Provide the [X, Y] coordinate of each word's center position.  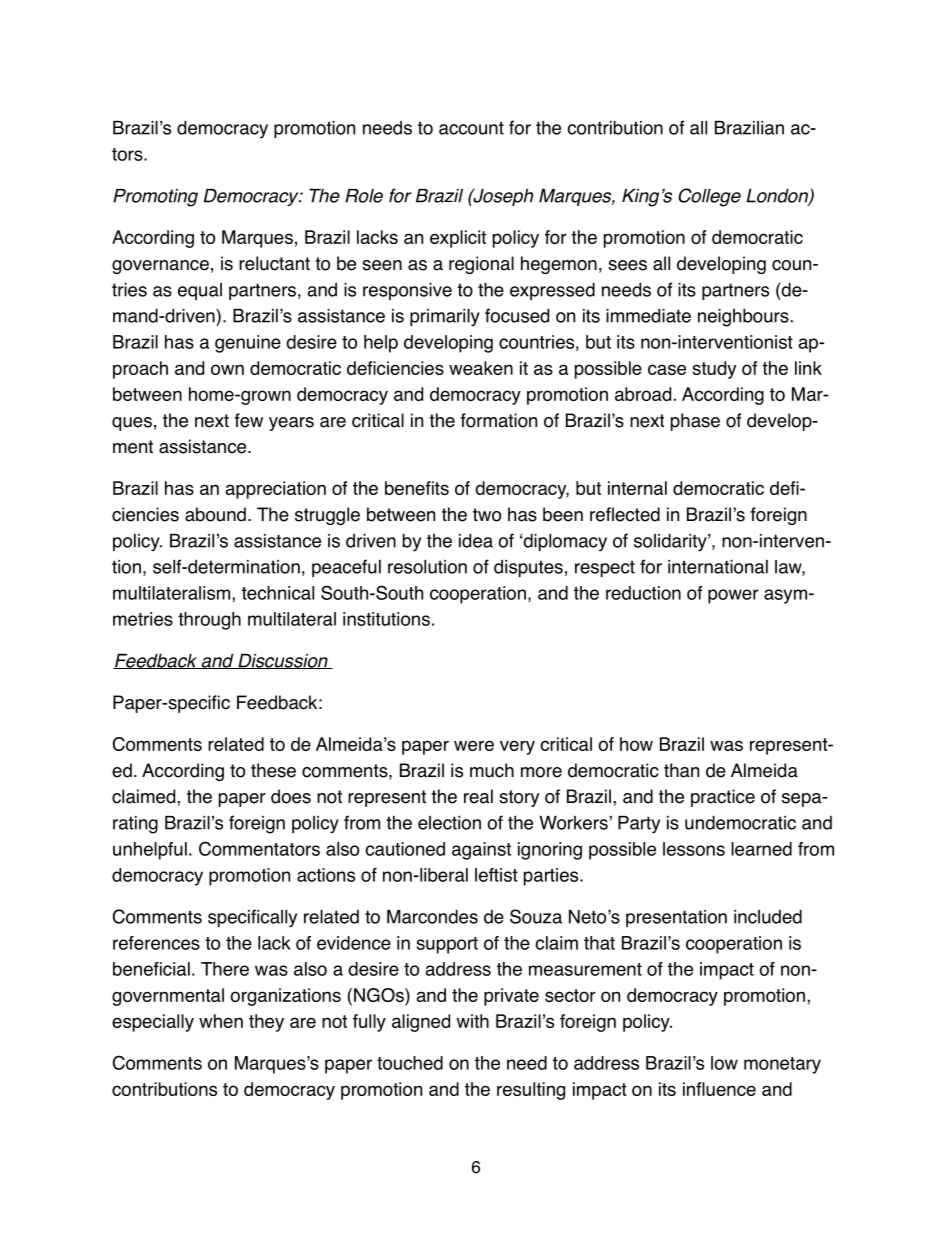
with [473, 1021]
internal [637, 488]
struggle [327, 516]
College [709, 197]
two [487, 515]
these [273, 770]
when [221, 1021]
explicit [458, 239]
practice [723, 798]
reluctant [274, 263]
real [478, 796]
